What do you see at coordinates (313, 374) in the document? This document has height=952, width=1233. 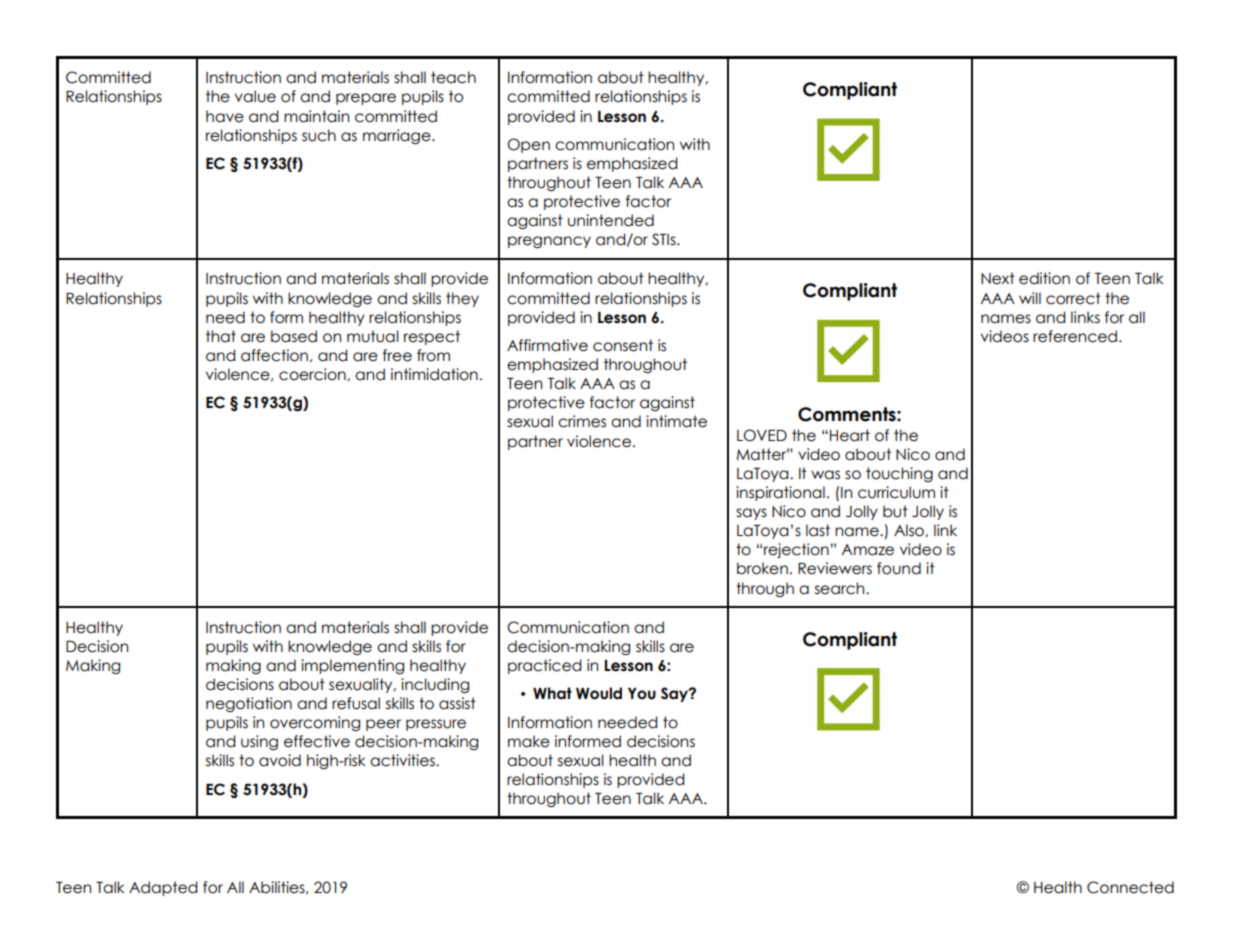 I see `coercion` at bounding box center [313, 374].
